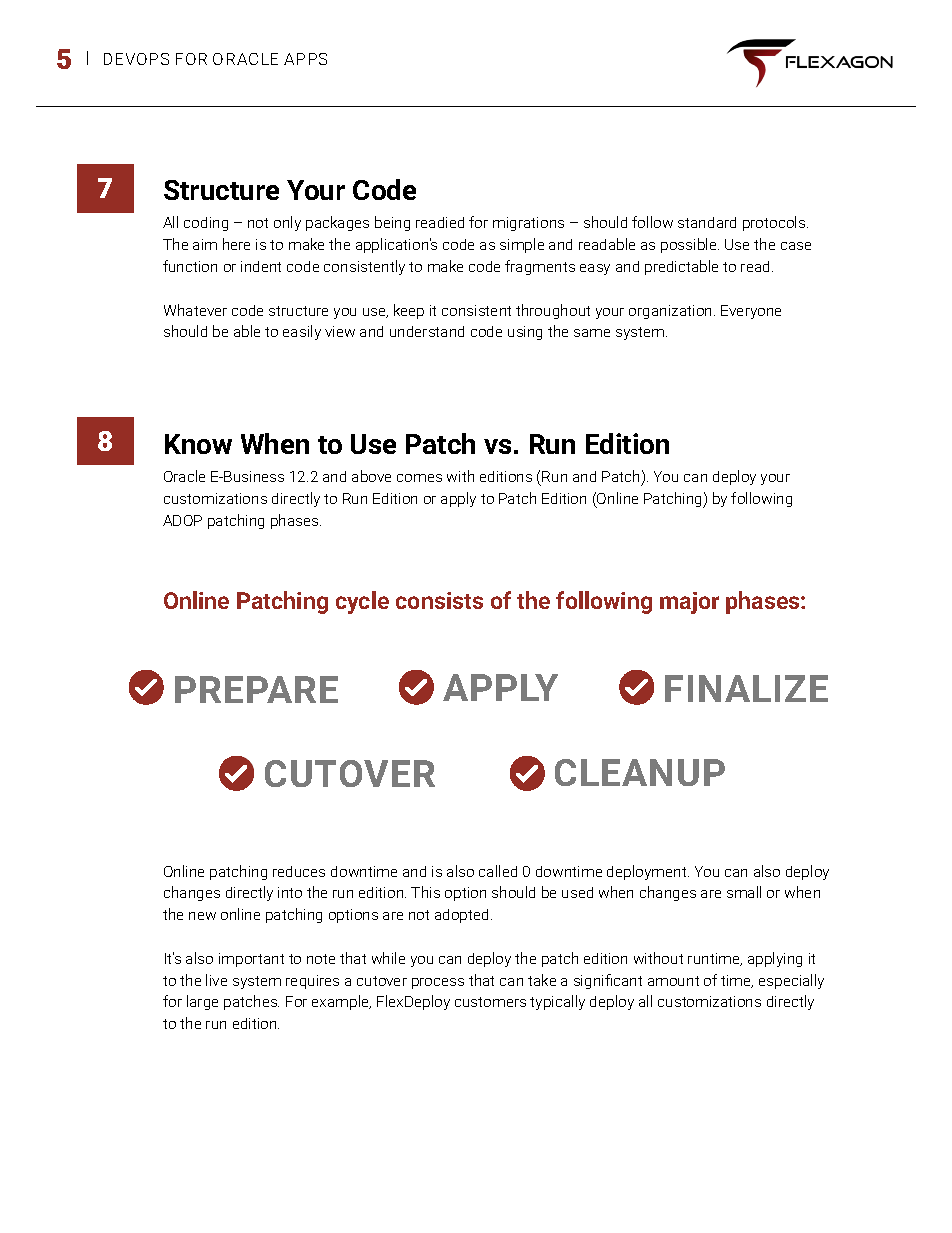 This screenshot has height=1233, width=952. What do you see at coordinates (707, 222) in the screenshot?
I see `standard` at bounding box center [707, 222].
